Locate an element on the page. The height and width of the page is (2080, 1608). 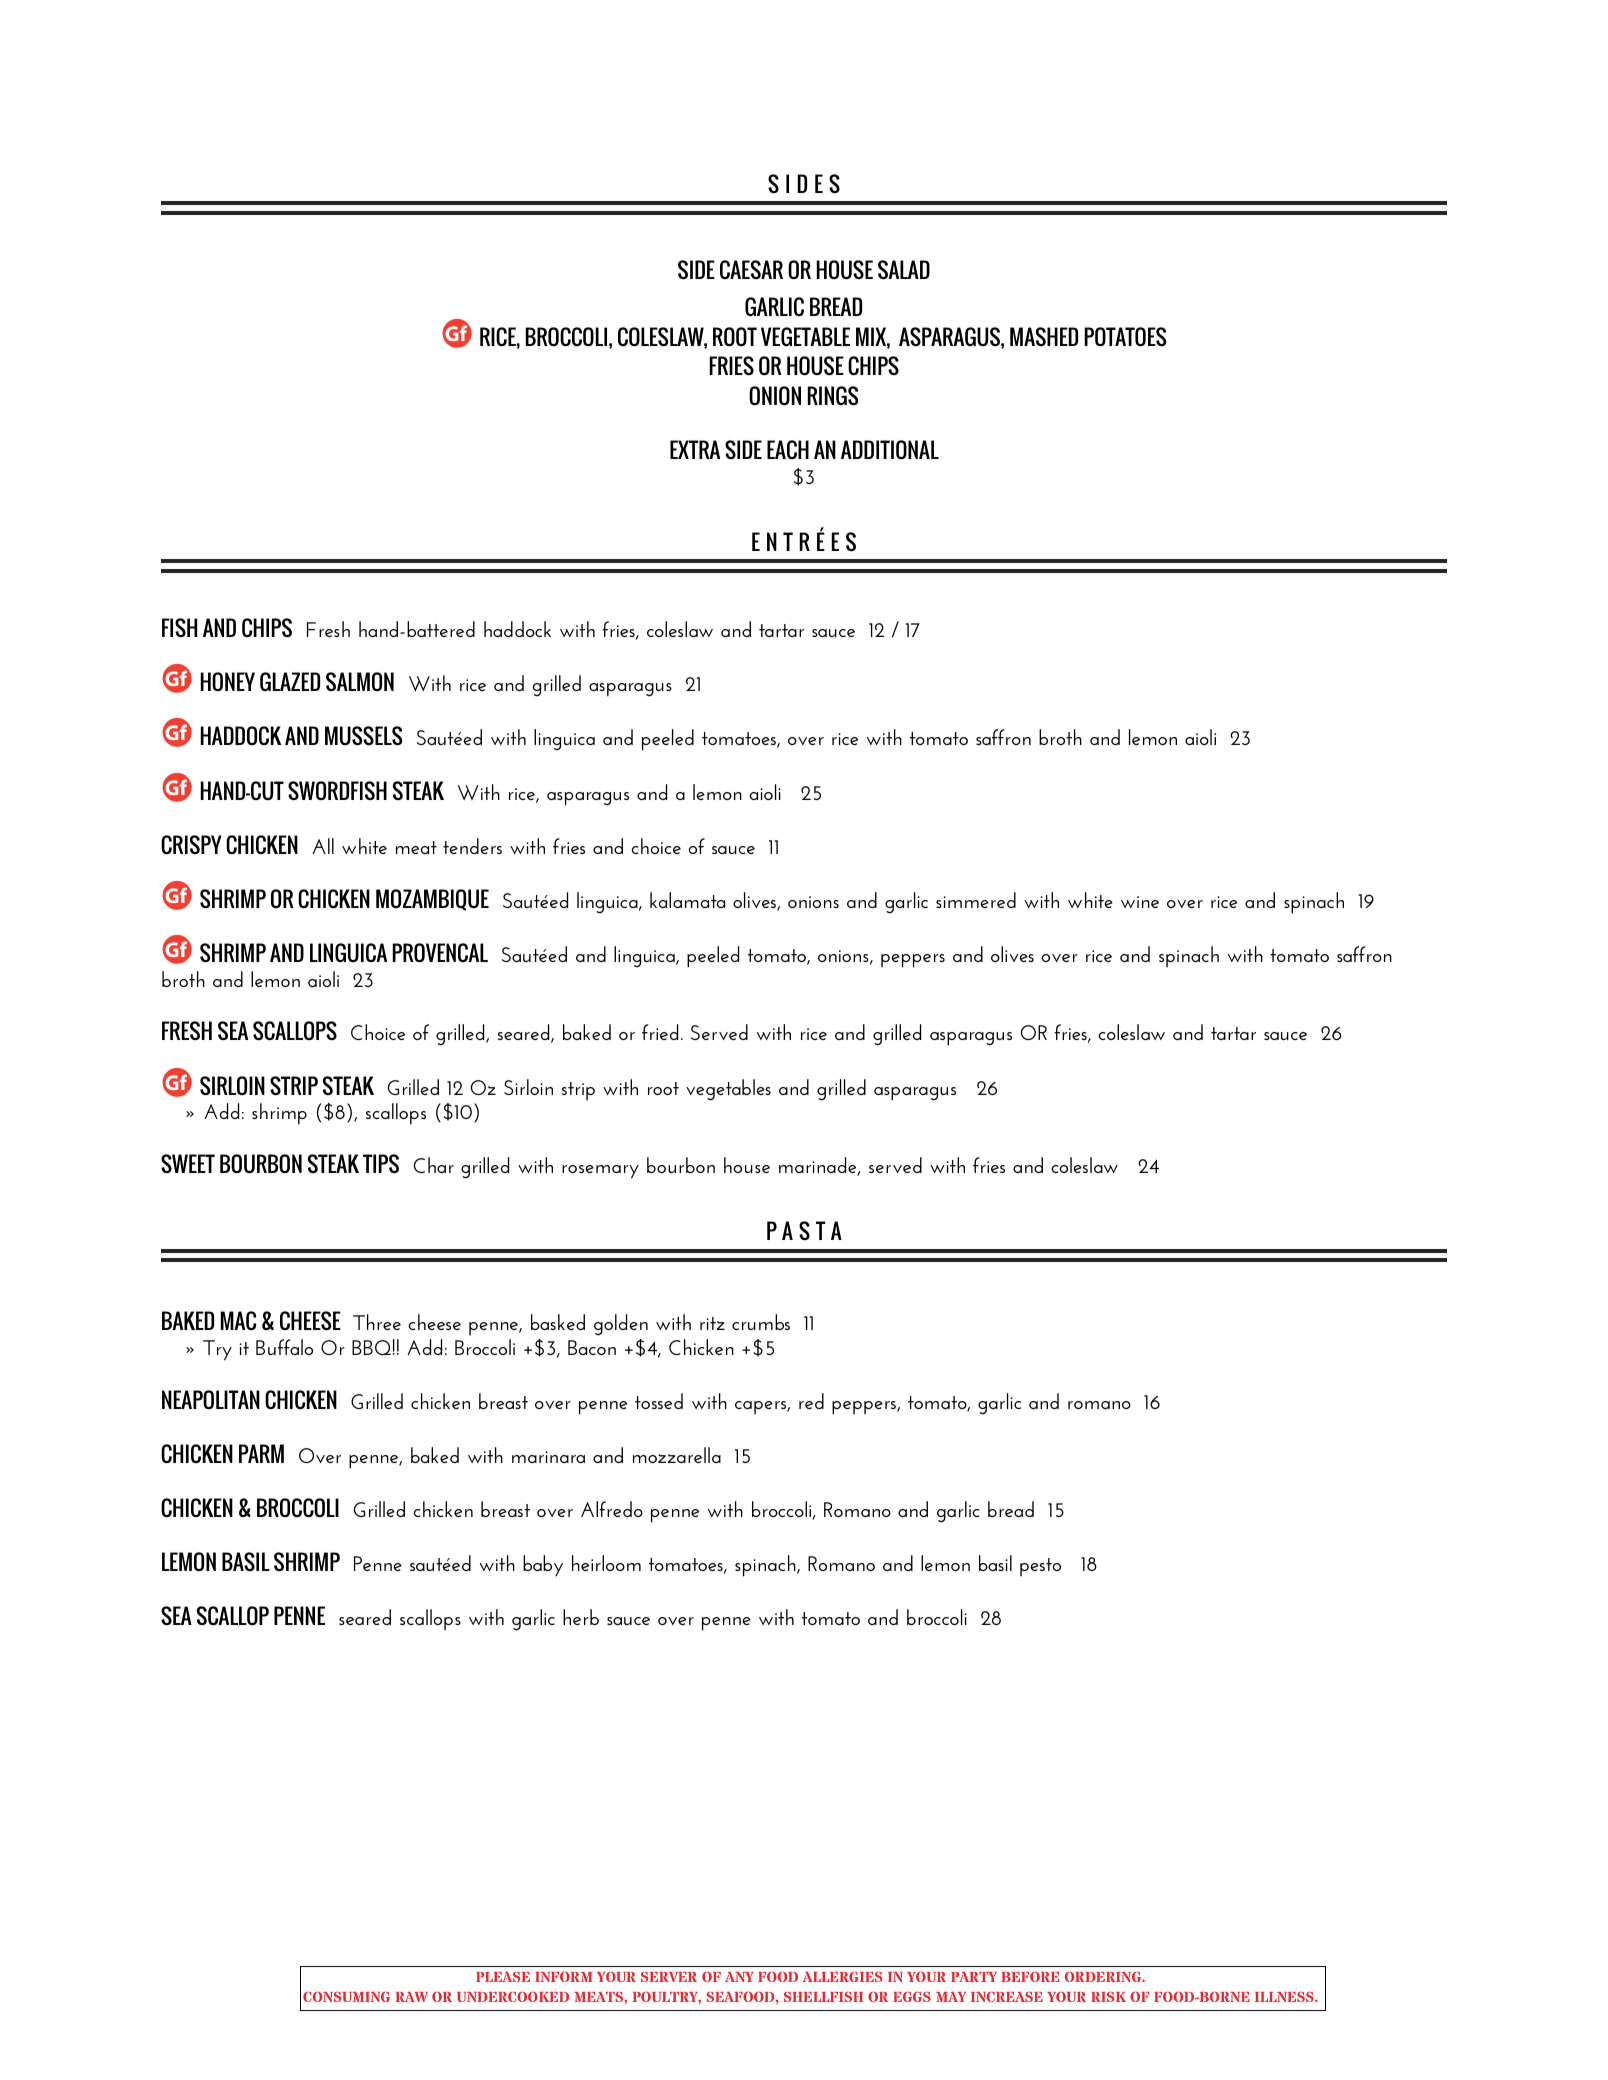
ANY is located at coordinates (739, 1976).
